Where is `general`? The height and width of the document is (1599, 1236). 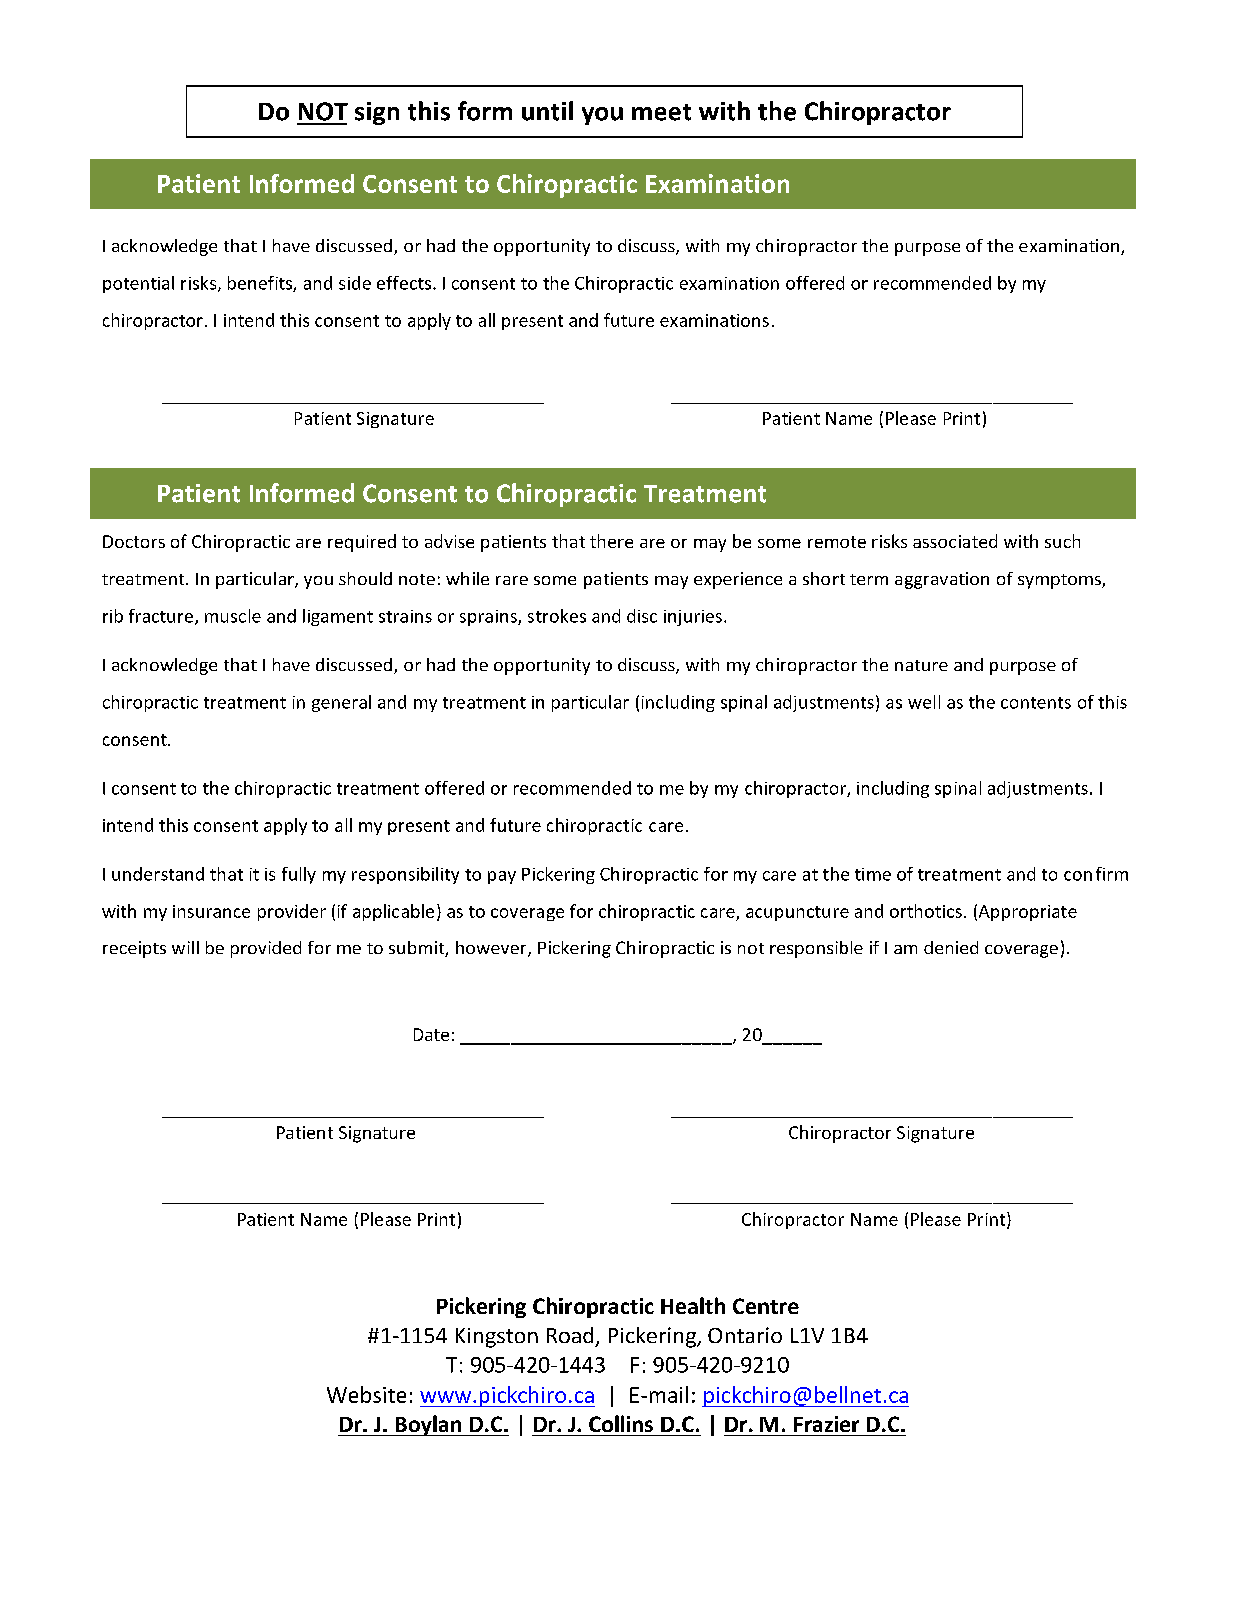 general is located at coordinates (341, 703).
